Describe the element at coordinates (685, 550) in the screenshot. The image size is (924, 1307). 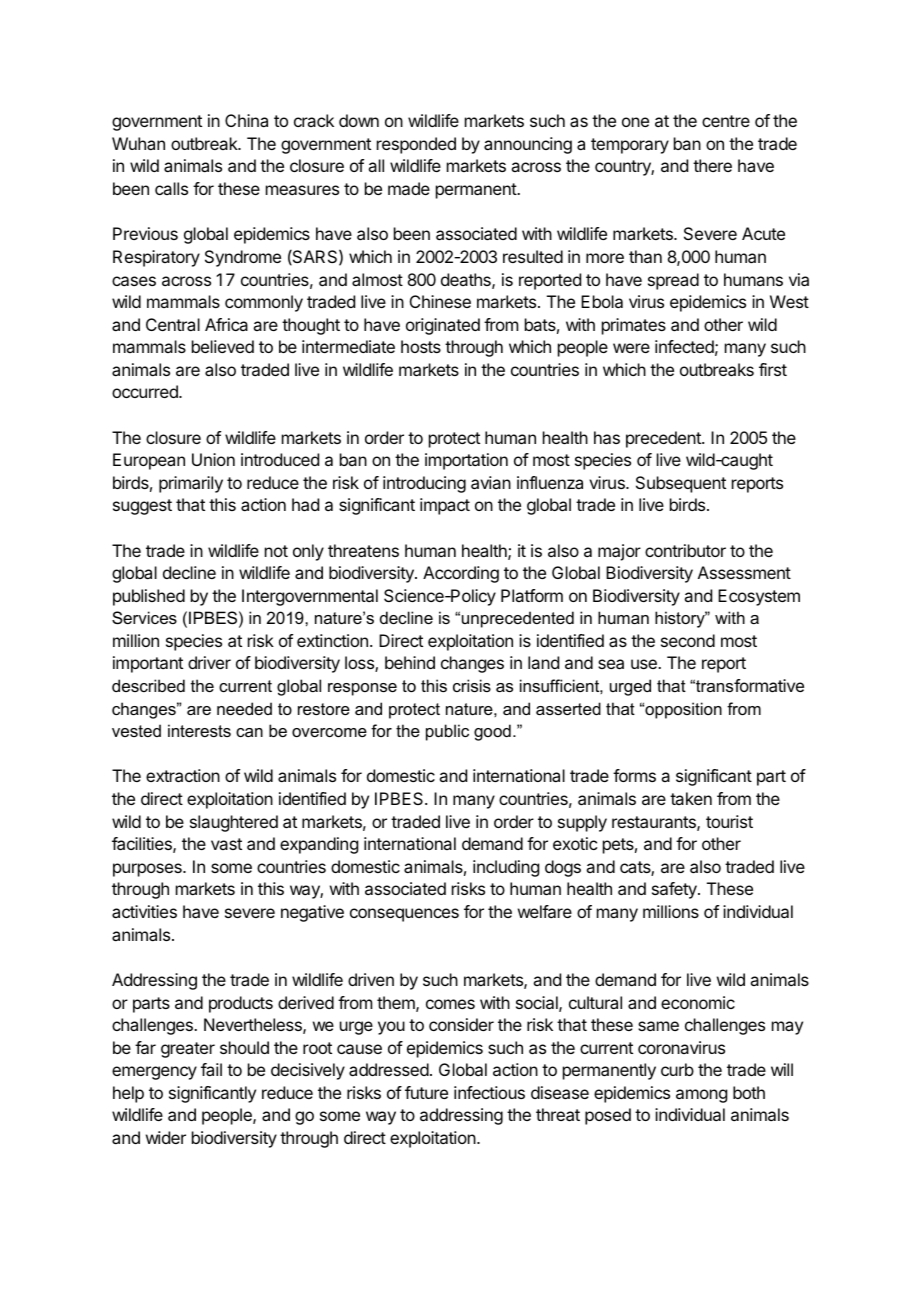
I see `contributor` at that location.
